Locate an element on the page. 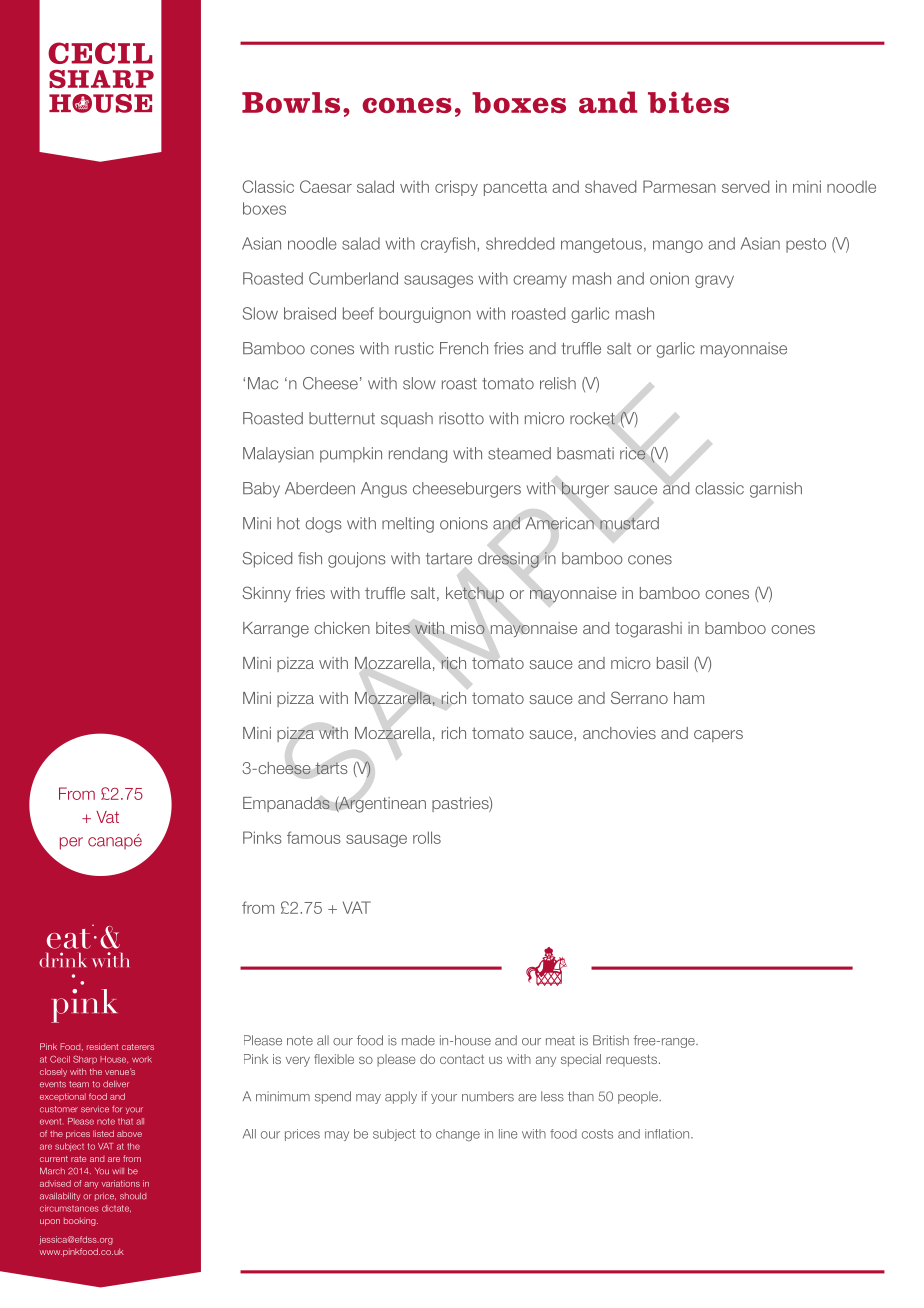 The width and height of the page is (924, 1308). miso is located at coordinates (468, 628).
